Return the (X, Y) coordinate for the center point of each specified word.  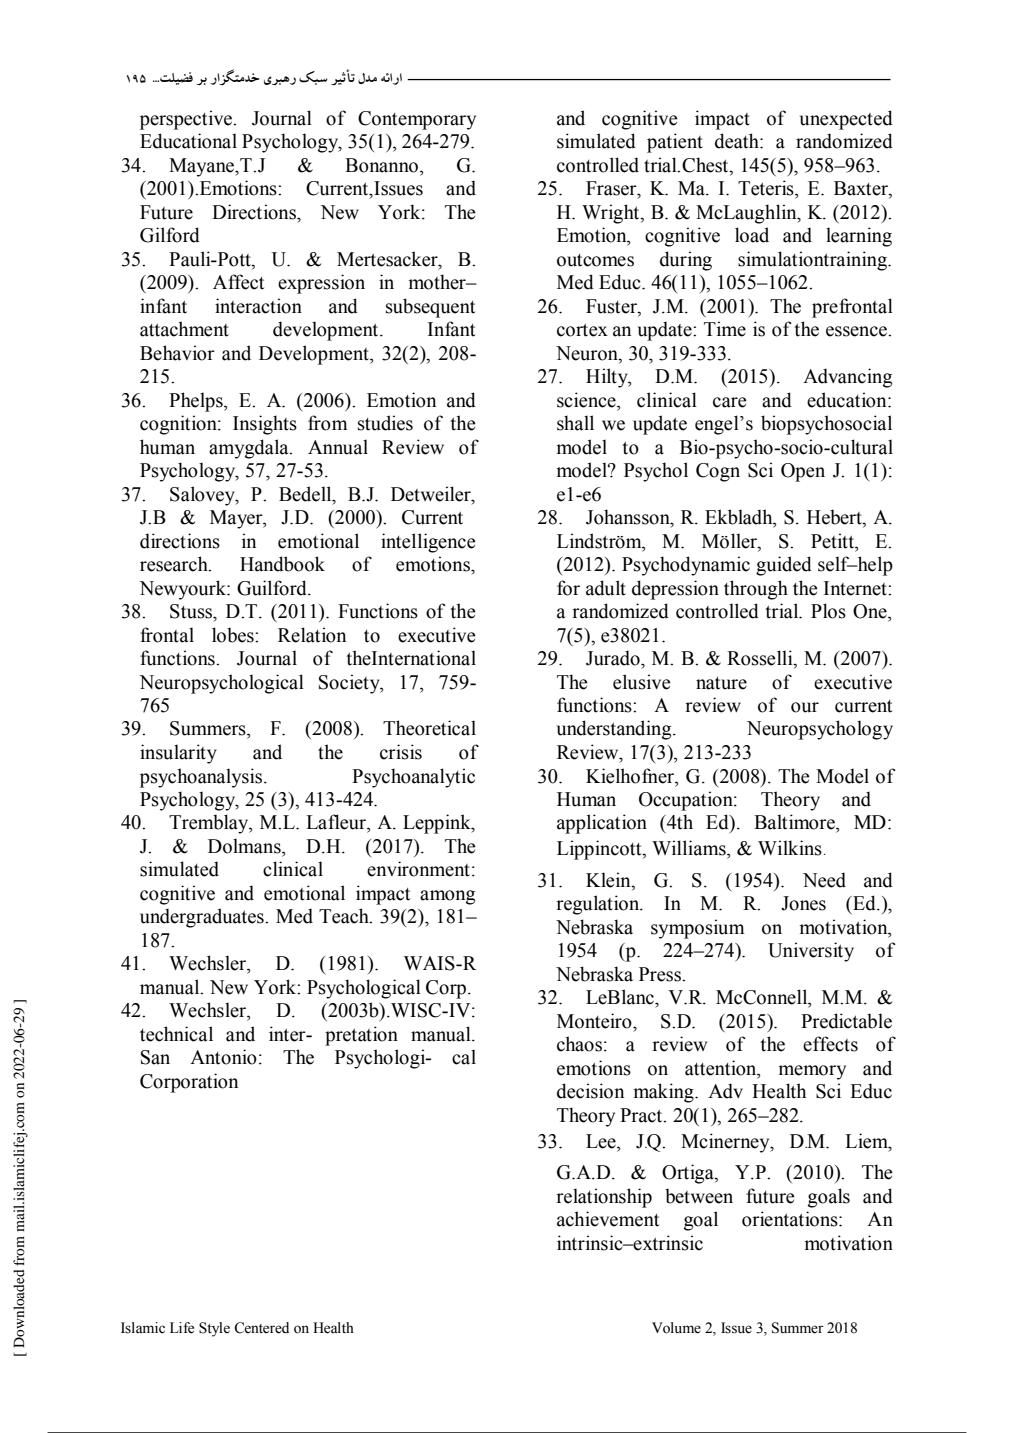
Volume (676, 1328)
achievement (608, 1219)
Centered (261, 1328)
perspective (187, 120)
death (738, 141)
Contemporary (417, 120)
